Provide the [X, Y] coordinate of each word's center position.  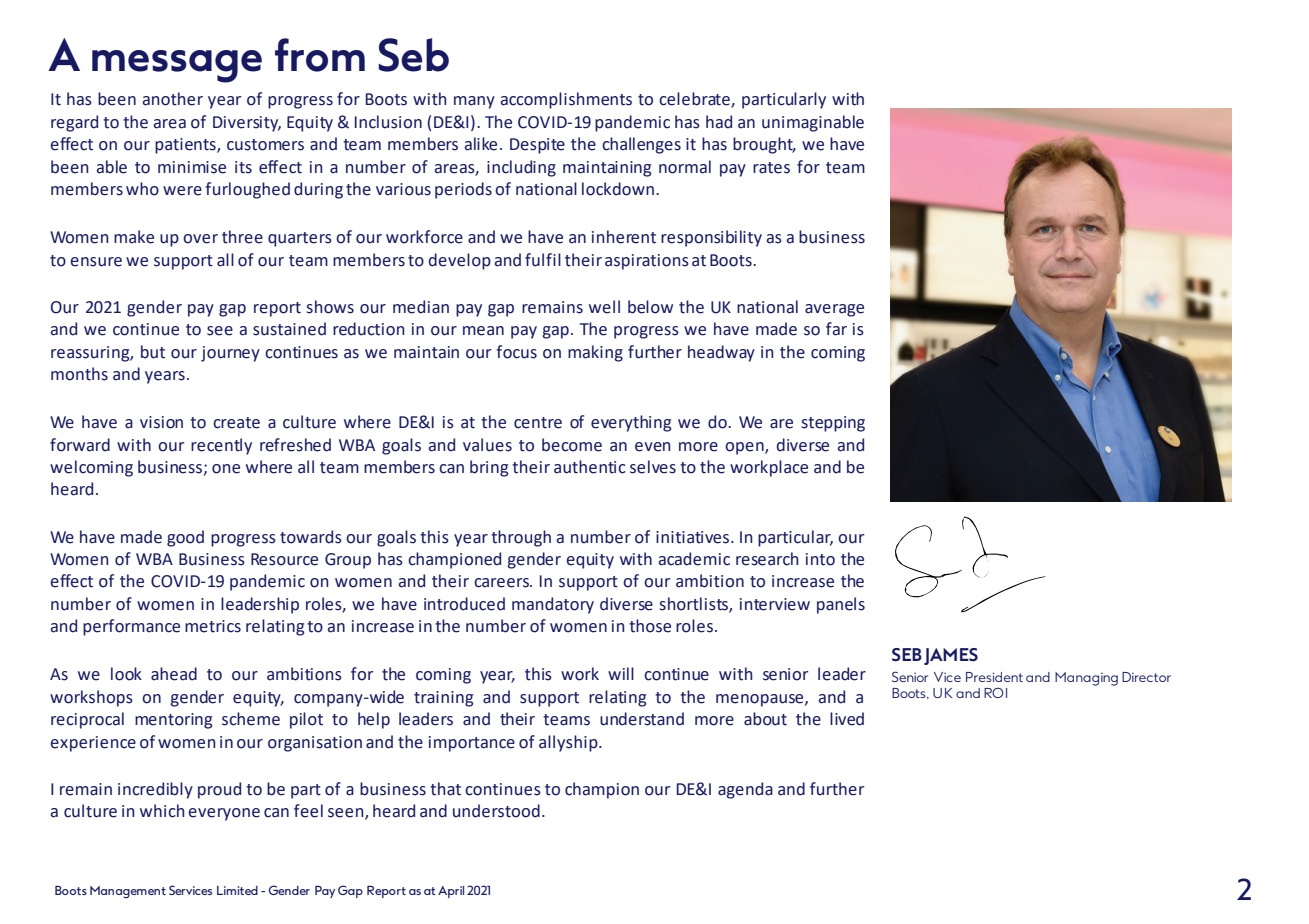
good [185, 538]
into [820, 559]
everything [631, 423]
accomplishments [566, 100]
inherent [624, 237]
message [177, 66]
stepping [833, 424]
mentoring [174, 721]
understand [642, 719]
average [834, 310]
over [200, 239]
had [719, 122]
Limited [237, 890]
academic [694, 559]
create [236, 423]
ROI [995, 692]
